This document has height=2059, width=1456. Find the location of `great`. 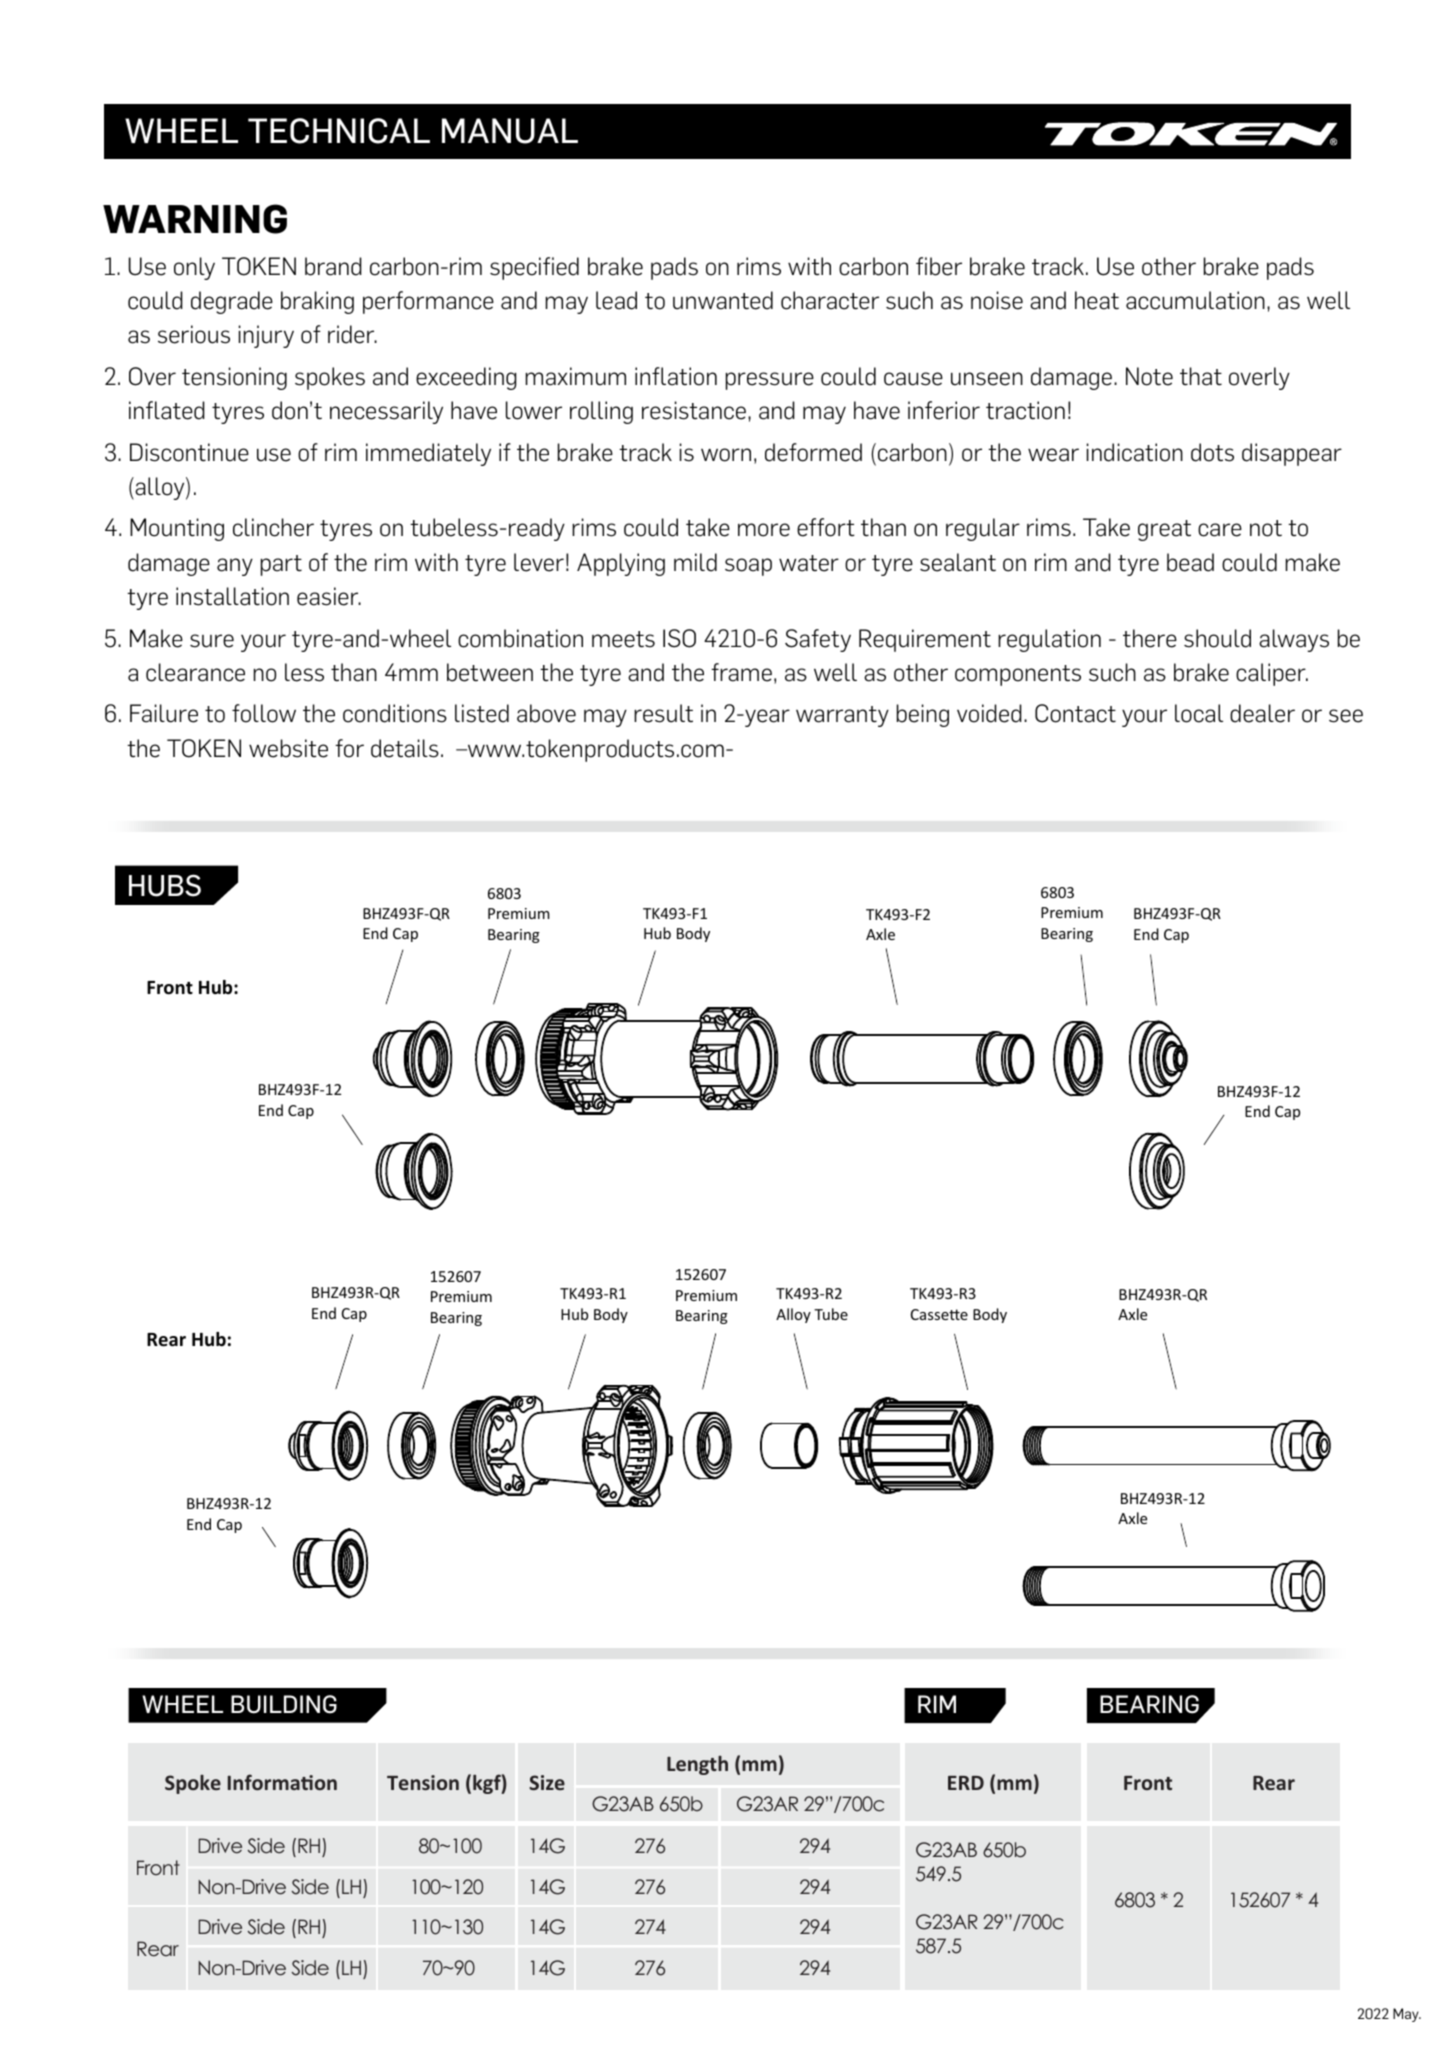

great is located at coordinates (1164, 530).
